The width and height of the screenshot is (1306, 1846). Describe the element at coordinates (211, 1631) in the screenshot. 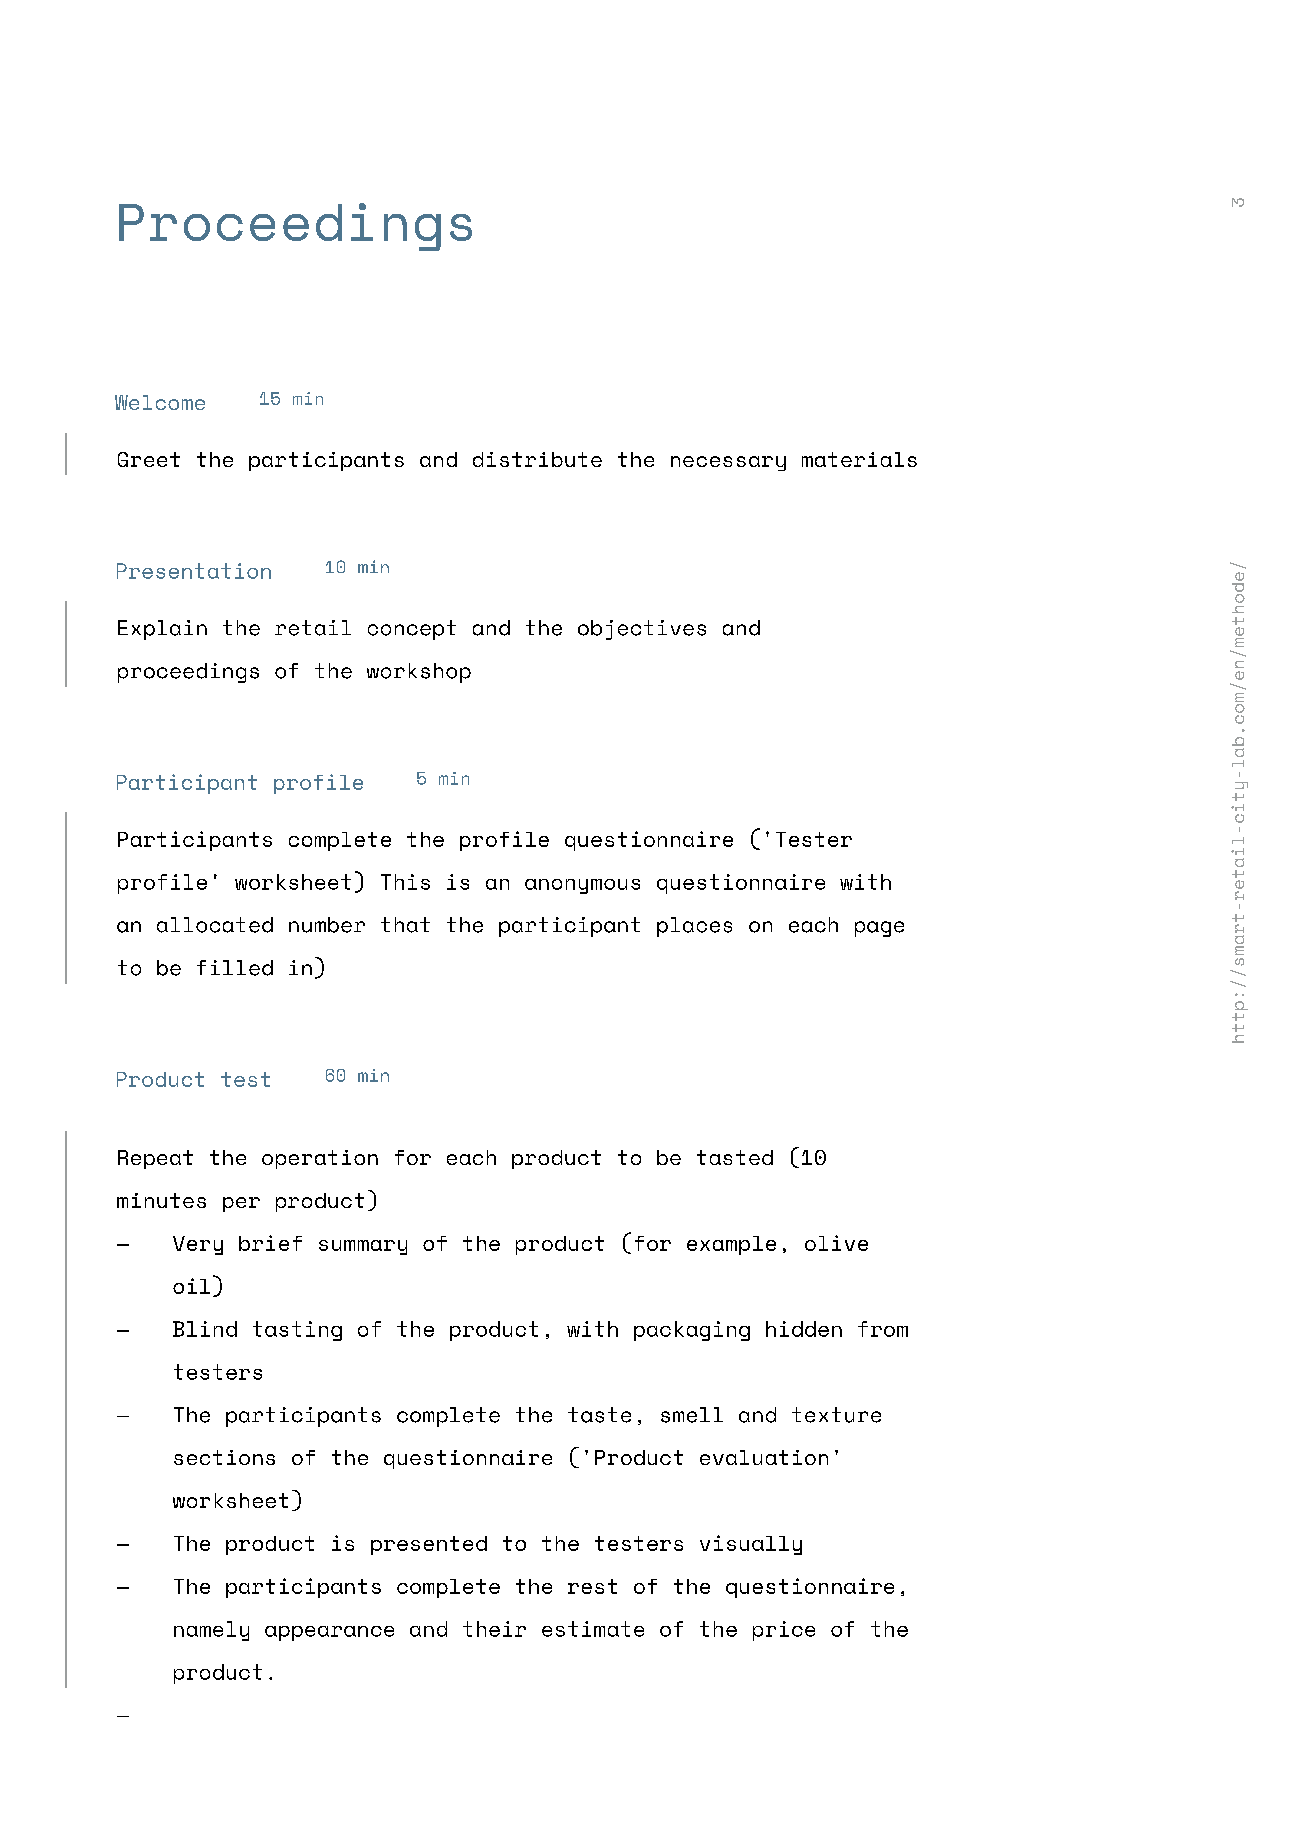

I see `namely` at that location.
